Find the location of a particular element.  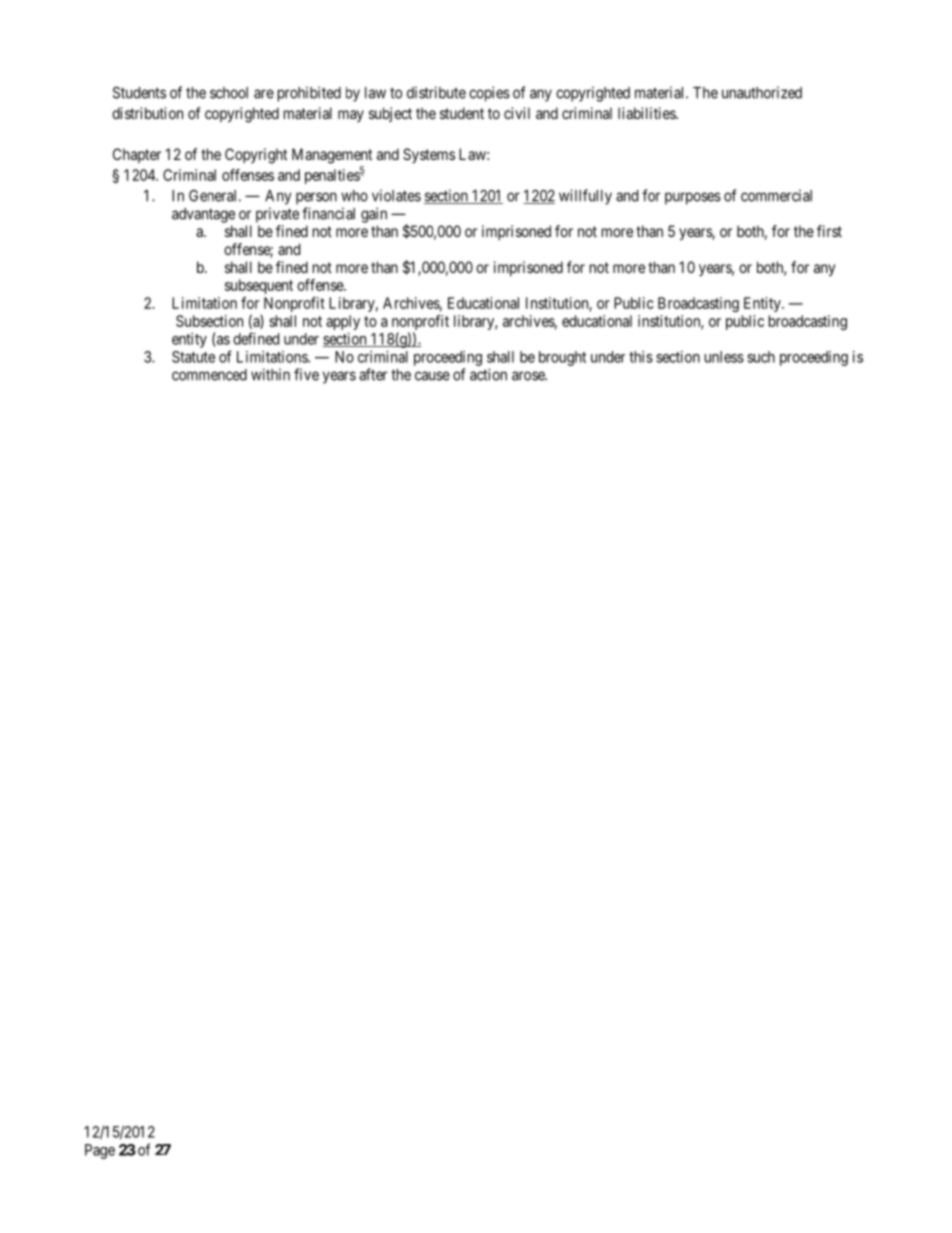

Page is located at coordinates (100, 1151).
